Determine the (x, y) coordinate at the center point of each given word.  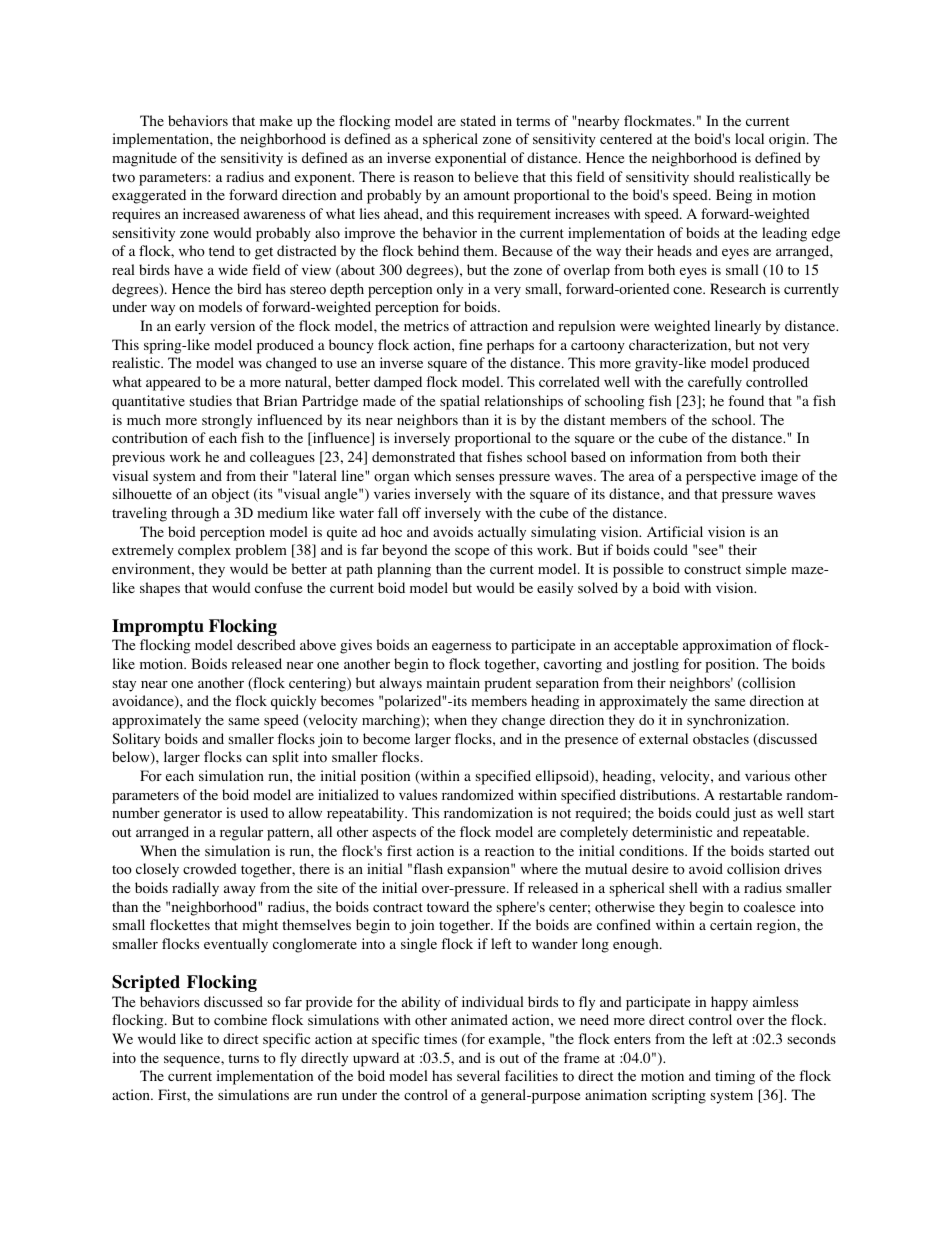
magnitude (144, 159)
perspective (721, 477)
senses (475, 477)
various (767, 776)
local (749, 139)
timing (735, 1077)
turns (243, 1058)
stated (478, 120)
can (256, 758)
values (418, 794)
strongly (227, 421)
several (478, 1075)
